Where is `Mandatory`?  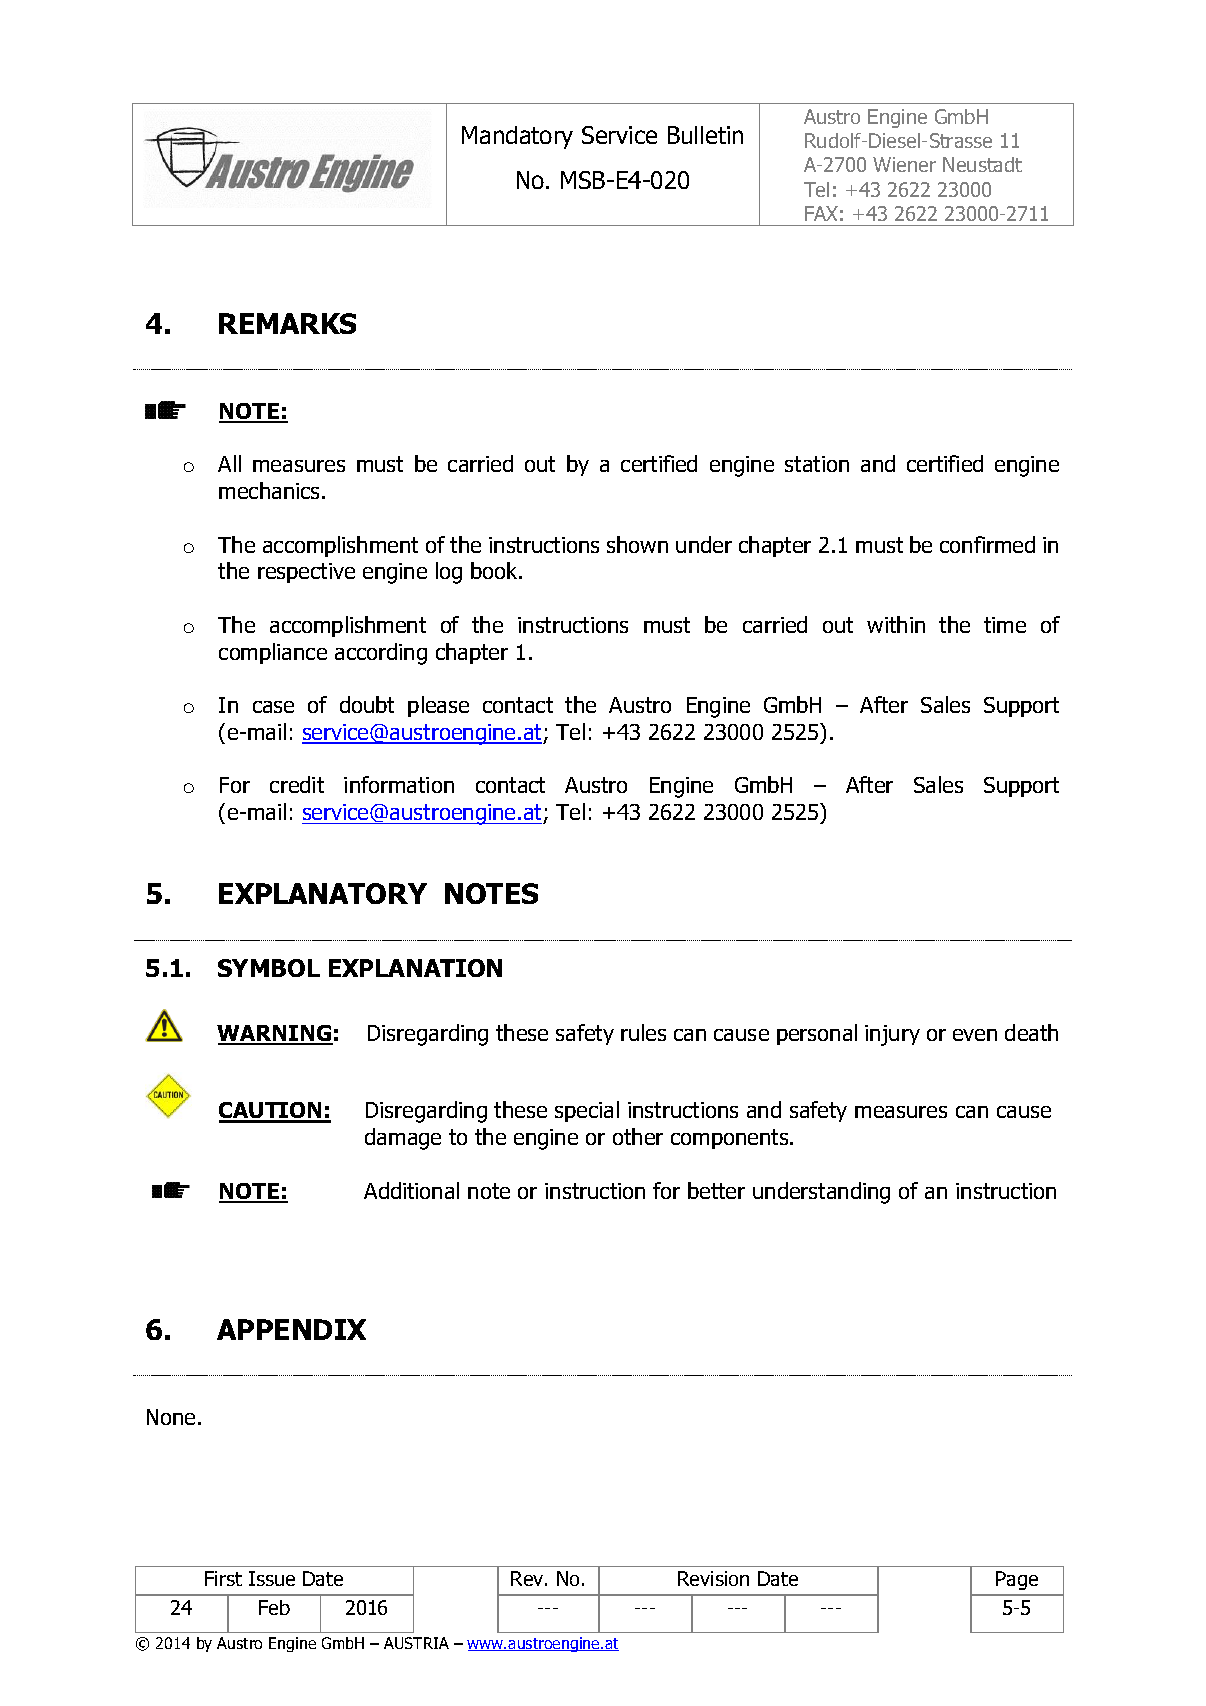 Mandatory is located at coordinates (517, 137).
